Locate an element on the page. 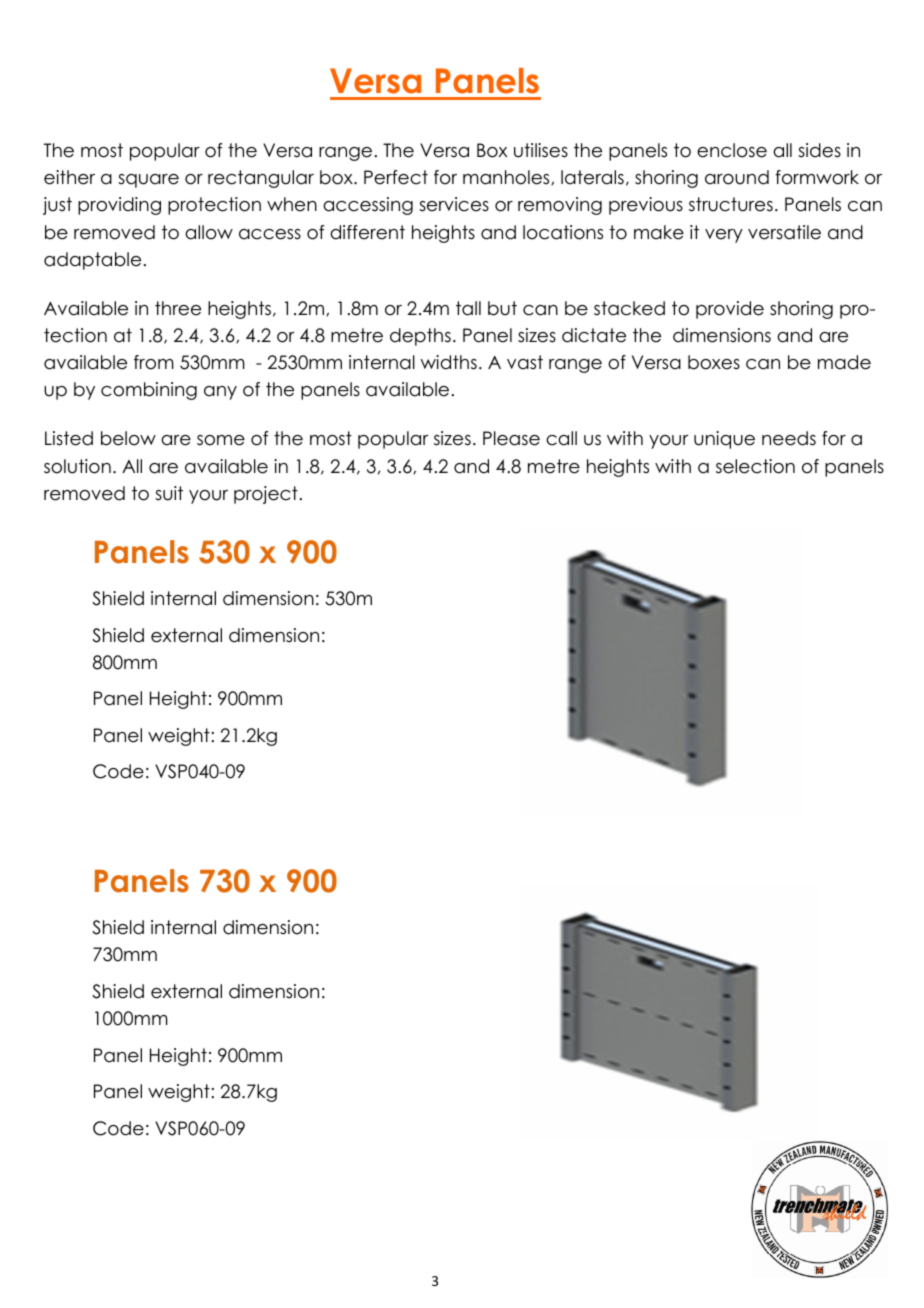 This image has height=1308, width=924. project is located at coordinates (266, 495).
